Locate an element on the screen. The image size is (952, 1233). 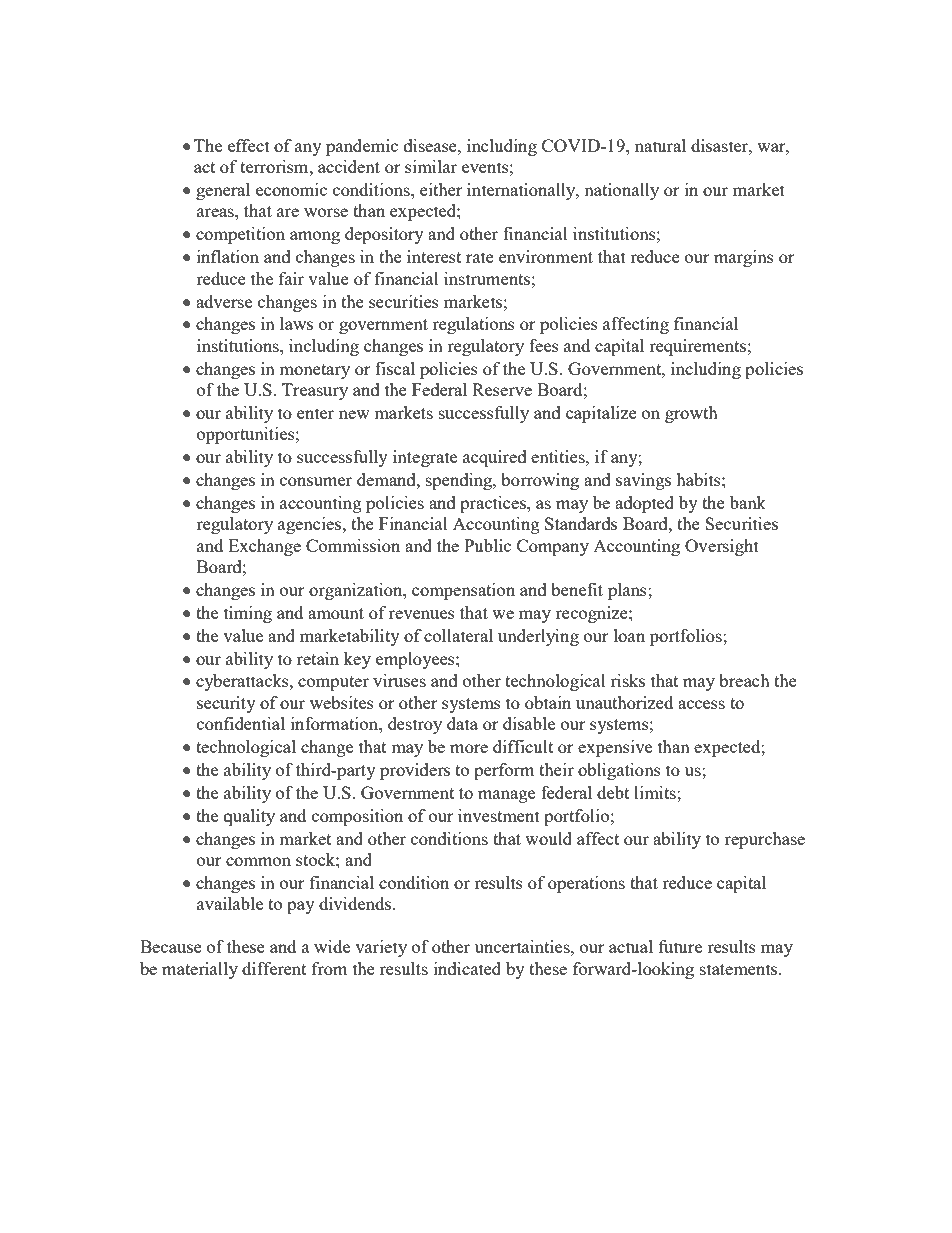
natural is located at coordinates (660, 145).
